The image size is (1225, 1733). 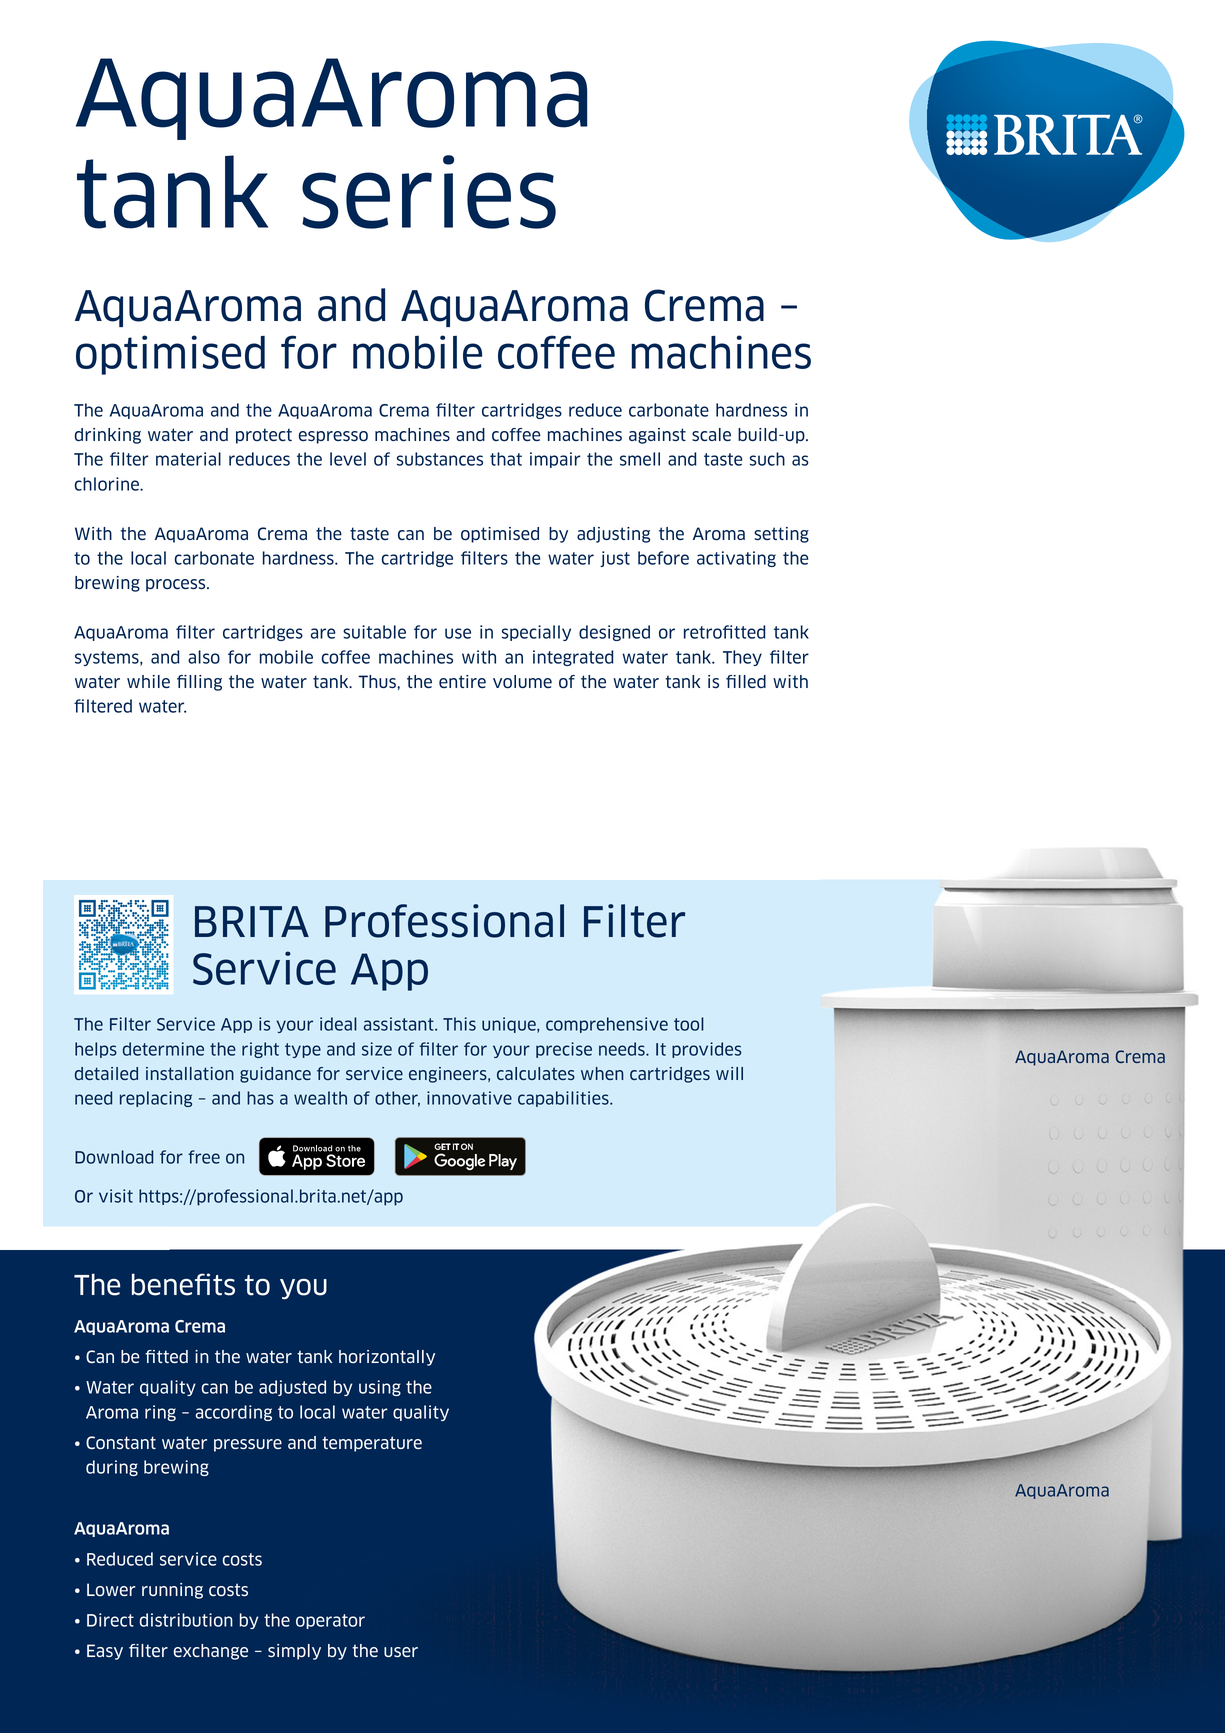 I want to click on drinking, so click(x=108, y=436).
